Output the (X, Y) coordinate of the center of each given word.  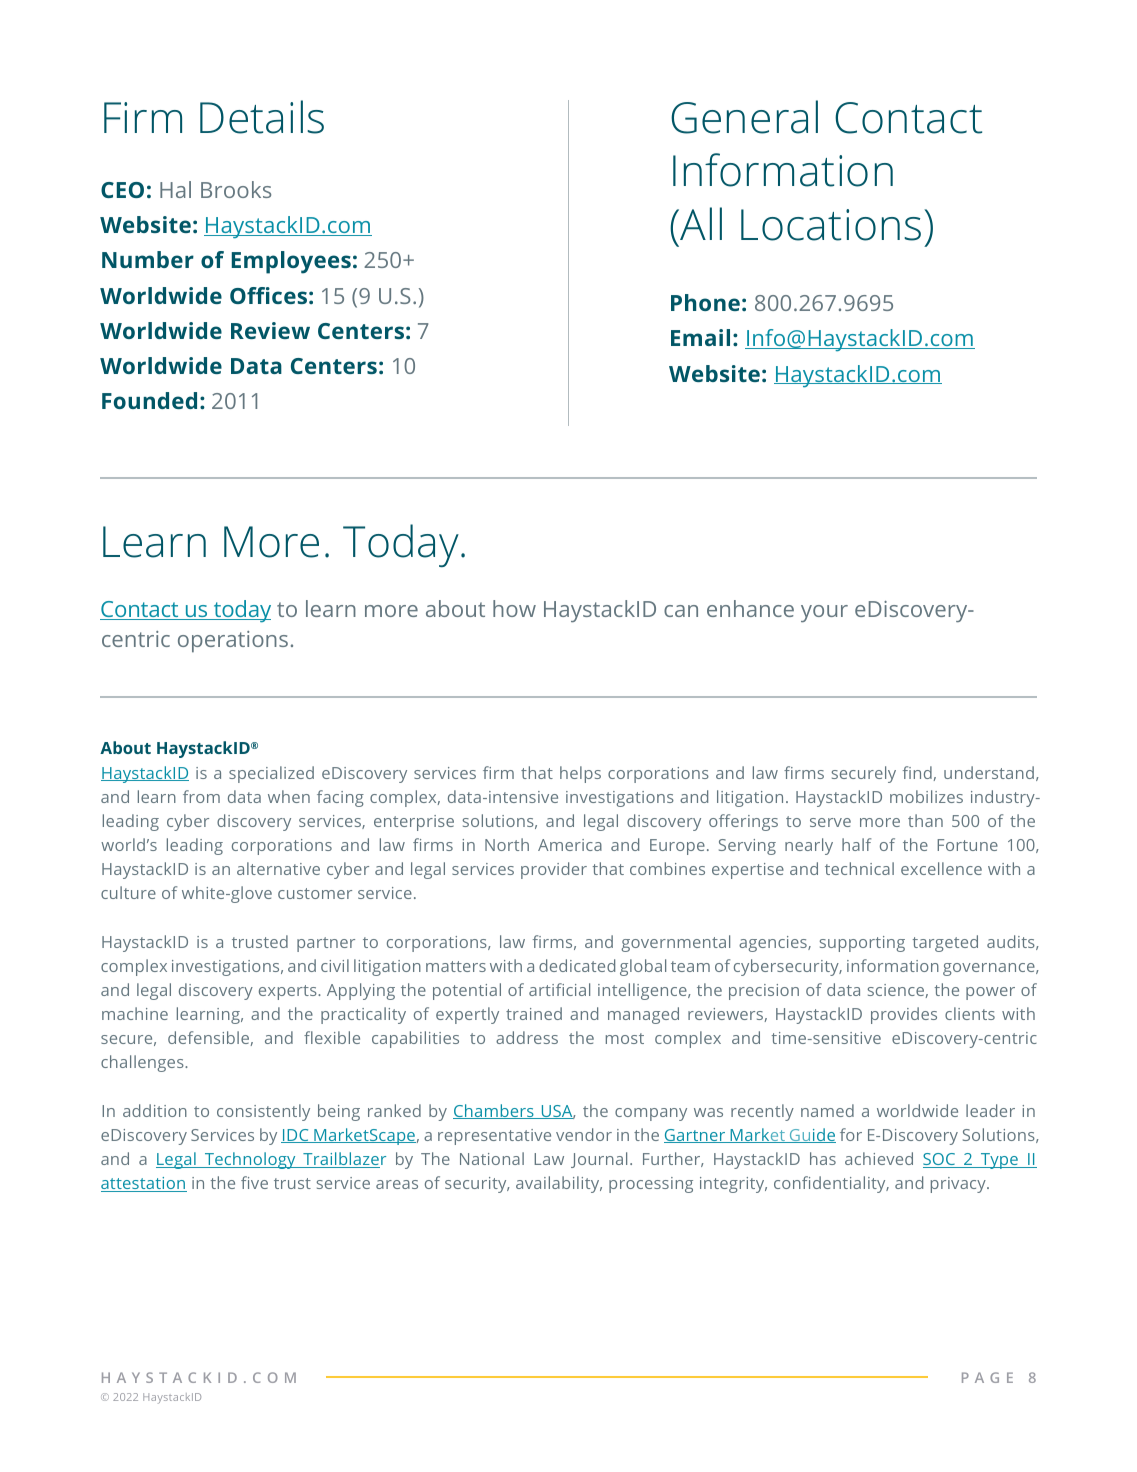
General (744, 117)
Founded (149, 400)
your (824, 613)
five (254, 1182)
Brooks (236, 189)
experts (289, 992)
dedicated (577, 965)
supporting (862, 944)
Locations (831, 225)
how (514, 608)
